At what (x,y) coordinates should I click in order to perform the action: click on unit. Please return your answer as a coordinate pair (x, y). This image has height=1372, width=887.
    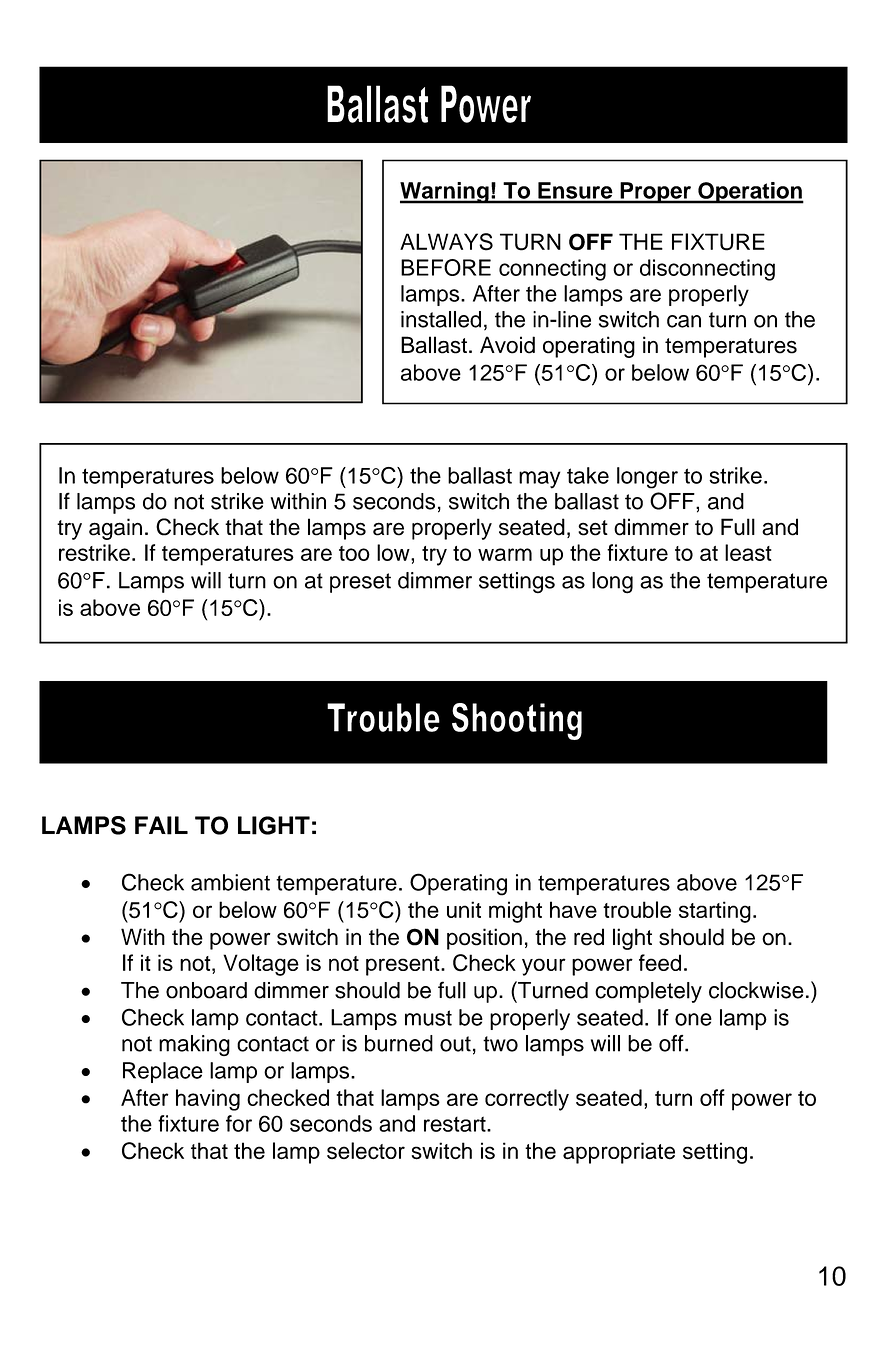
    Looking at the image, I should click on (464, 909).
